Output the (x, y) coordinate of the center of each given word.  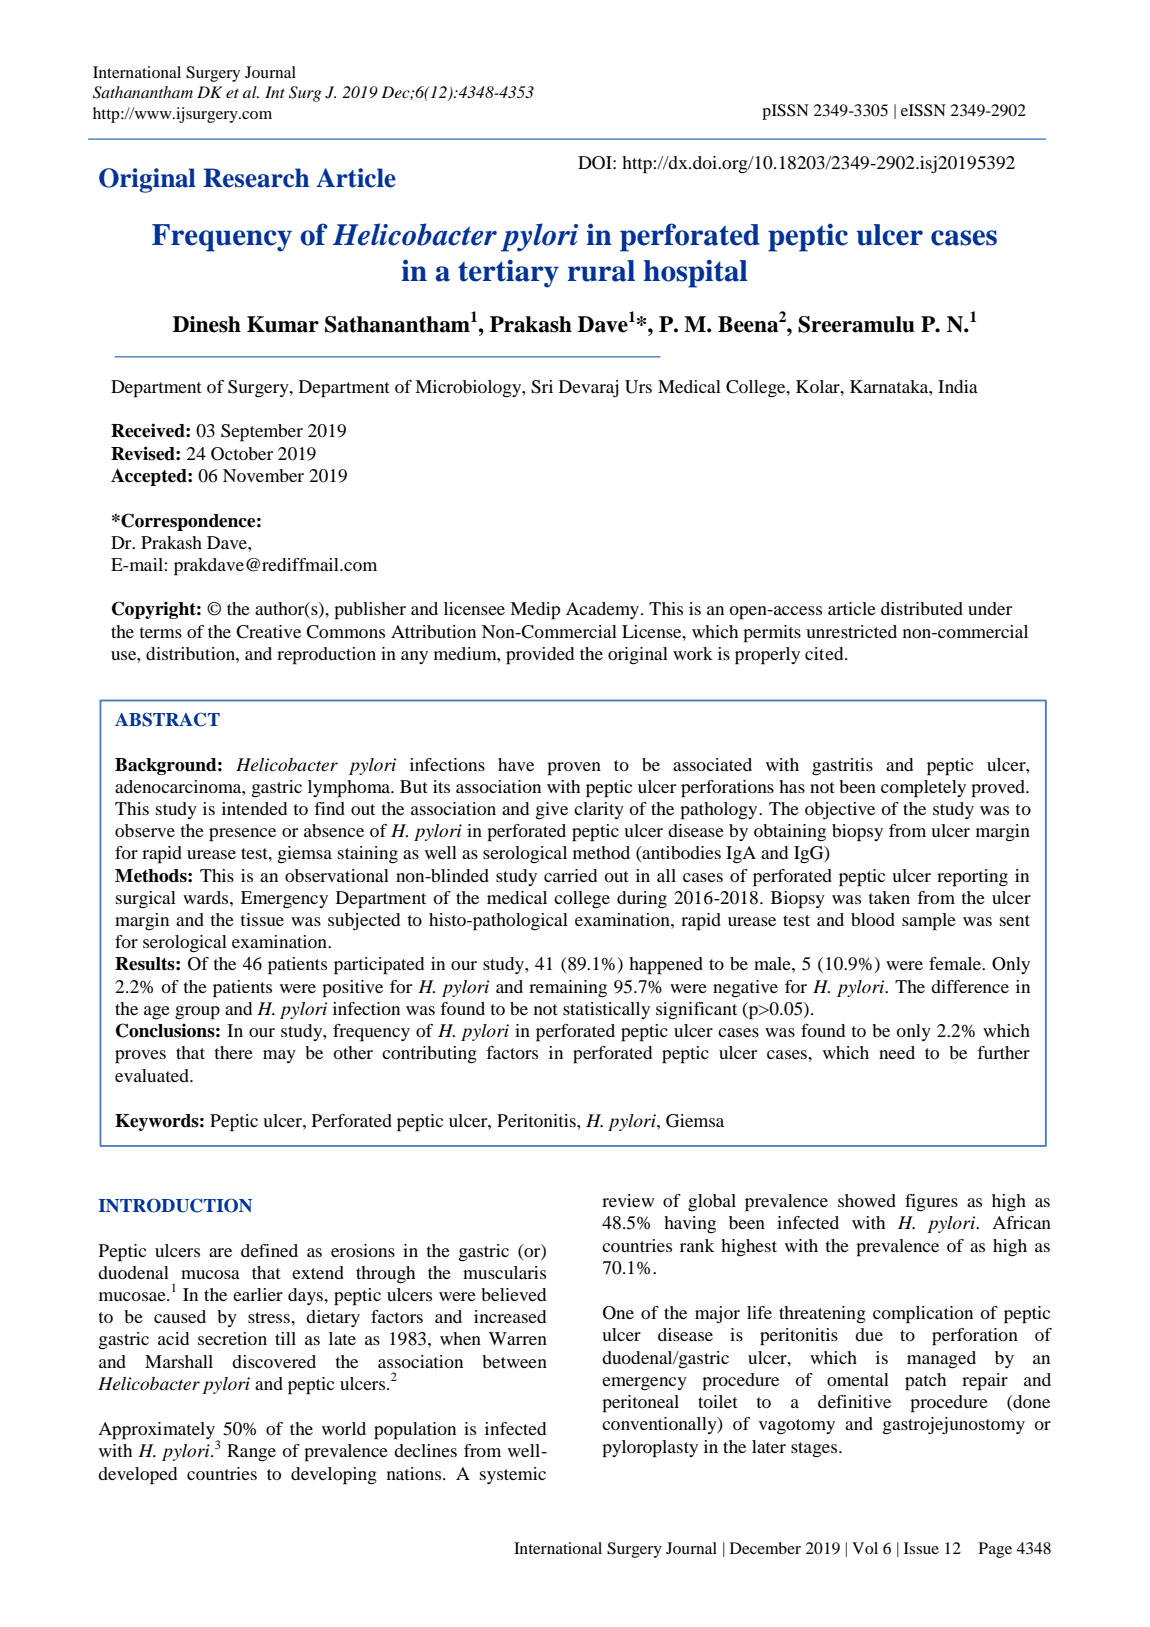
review (628, 1200)
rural (601, 271)
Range (251, 1452)
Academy (602, 610)
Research (256, 178)
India (958, 386)
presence (242, 835)
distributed (922, 608)
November (263, 475)
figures (931, 1203)
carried (570, 875)
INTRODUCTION (175, 1205)
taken (889, 897)
